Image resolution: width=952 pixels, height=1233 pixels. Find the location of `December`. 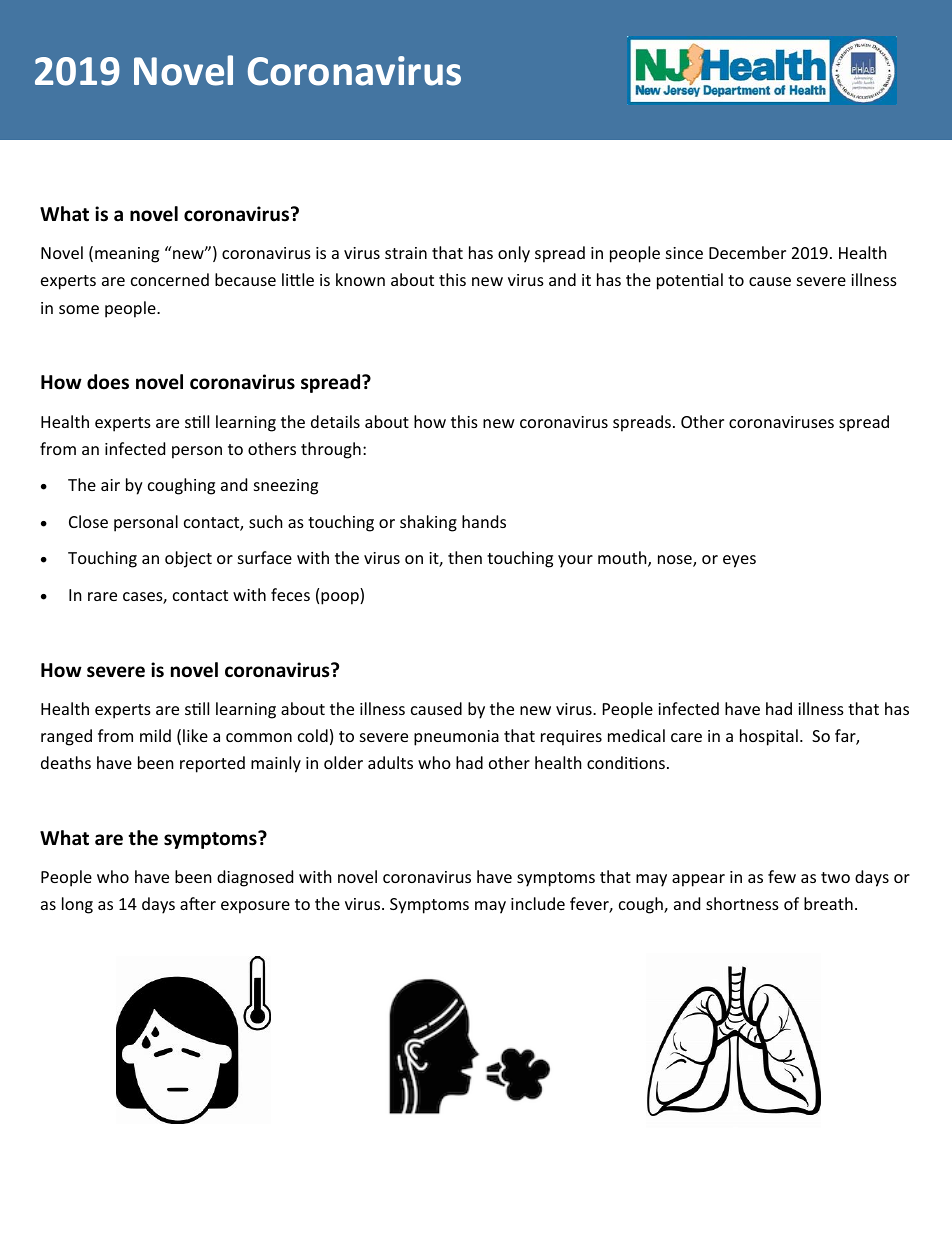

December is located at coordinates (747, 252).
